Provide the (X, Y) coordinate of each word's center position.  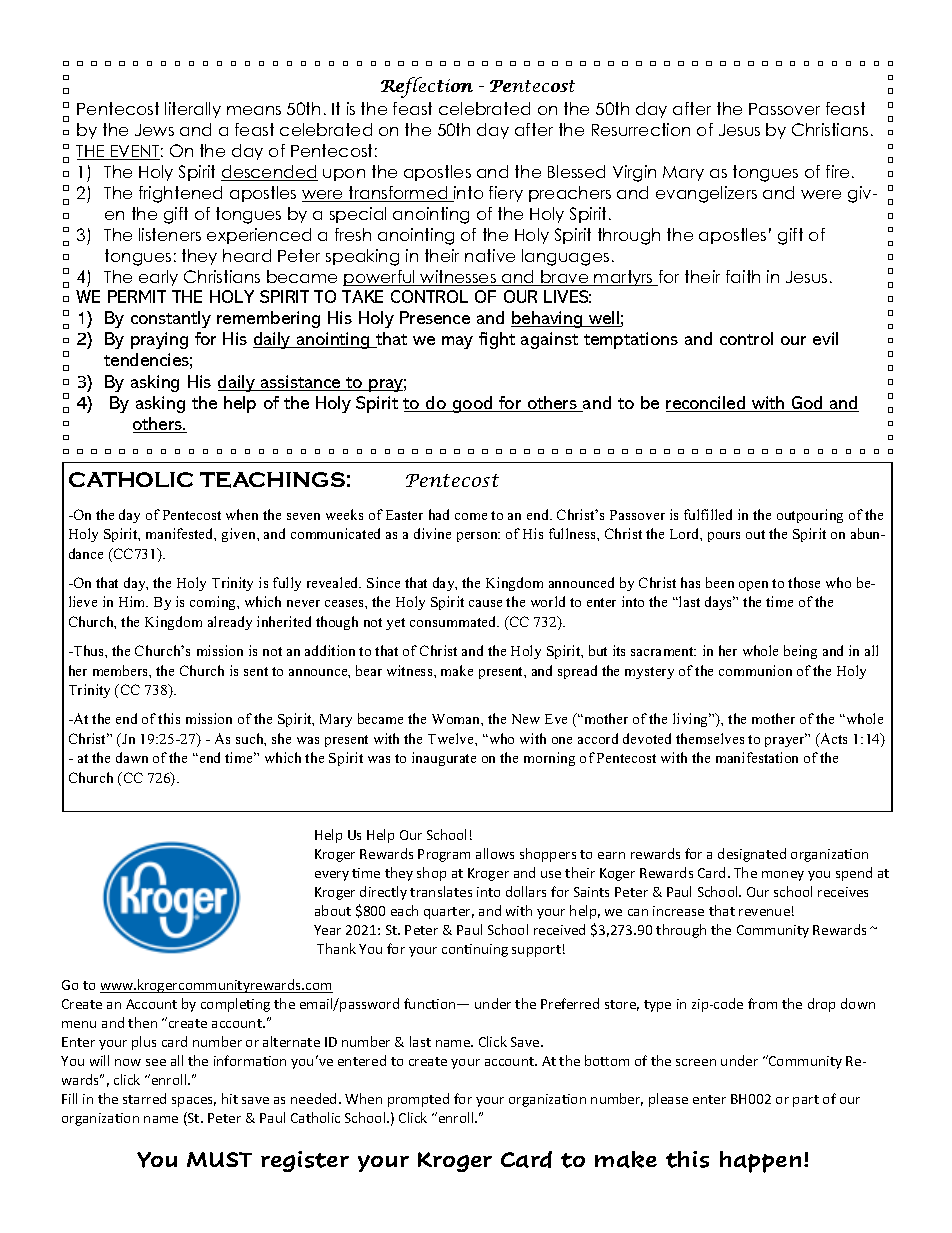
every (332, 876)
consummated (454, 621)
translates (441, 891)
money (783, 876)
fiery (506, 194)
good (473, 404)
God (807, 404)
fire (837, 171)
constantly (171, 319)
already (230, 623)
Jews (154, 130)
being (800, 652)
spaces (194, 1102)
